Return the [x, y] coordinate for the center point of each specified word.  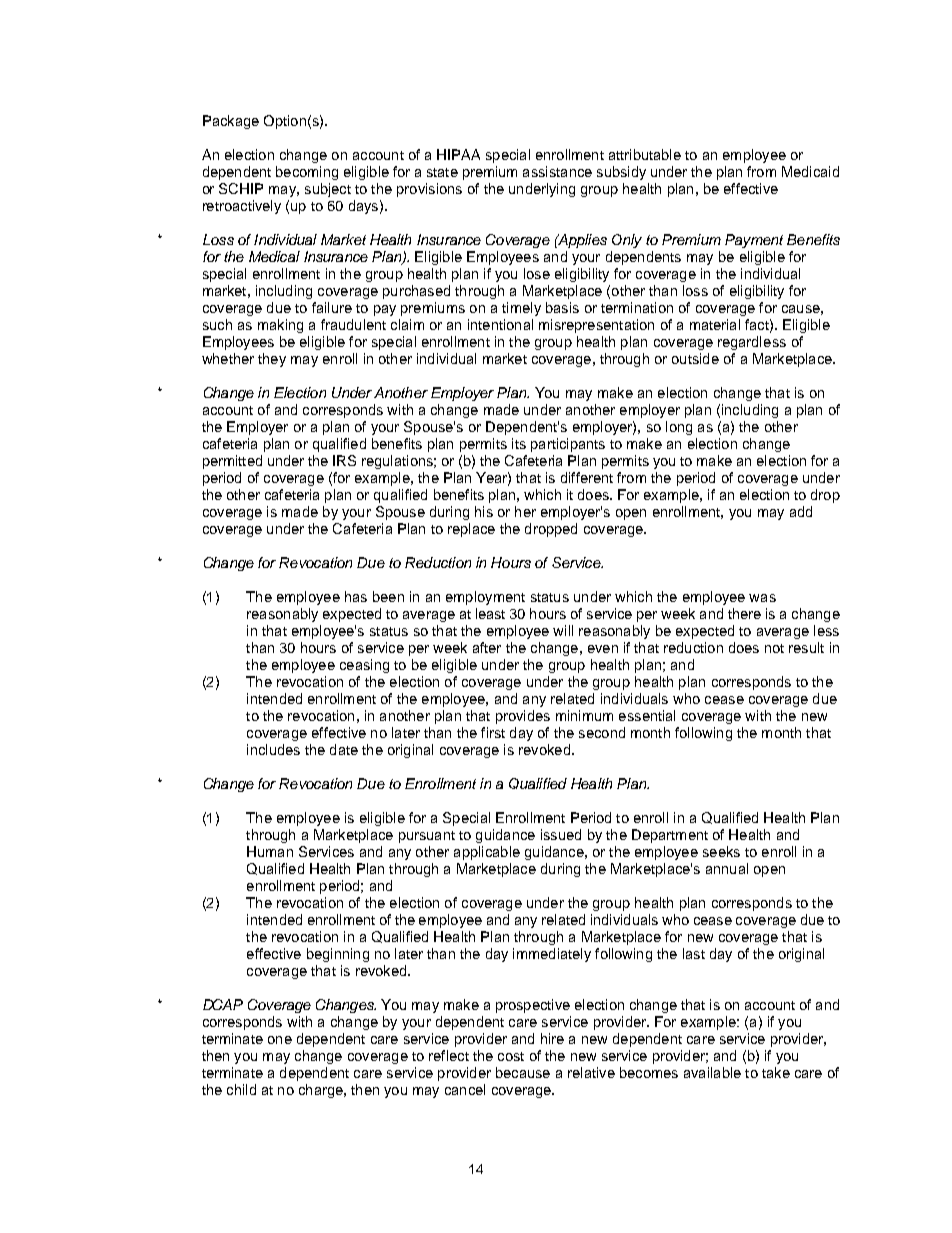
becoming [307, 173]
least [490, 613]
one [280, 1040]
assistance [557, 171]
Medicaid [810, 171]
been [388, 596]
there [744, 613]
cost [511, 1056]
